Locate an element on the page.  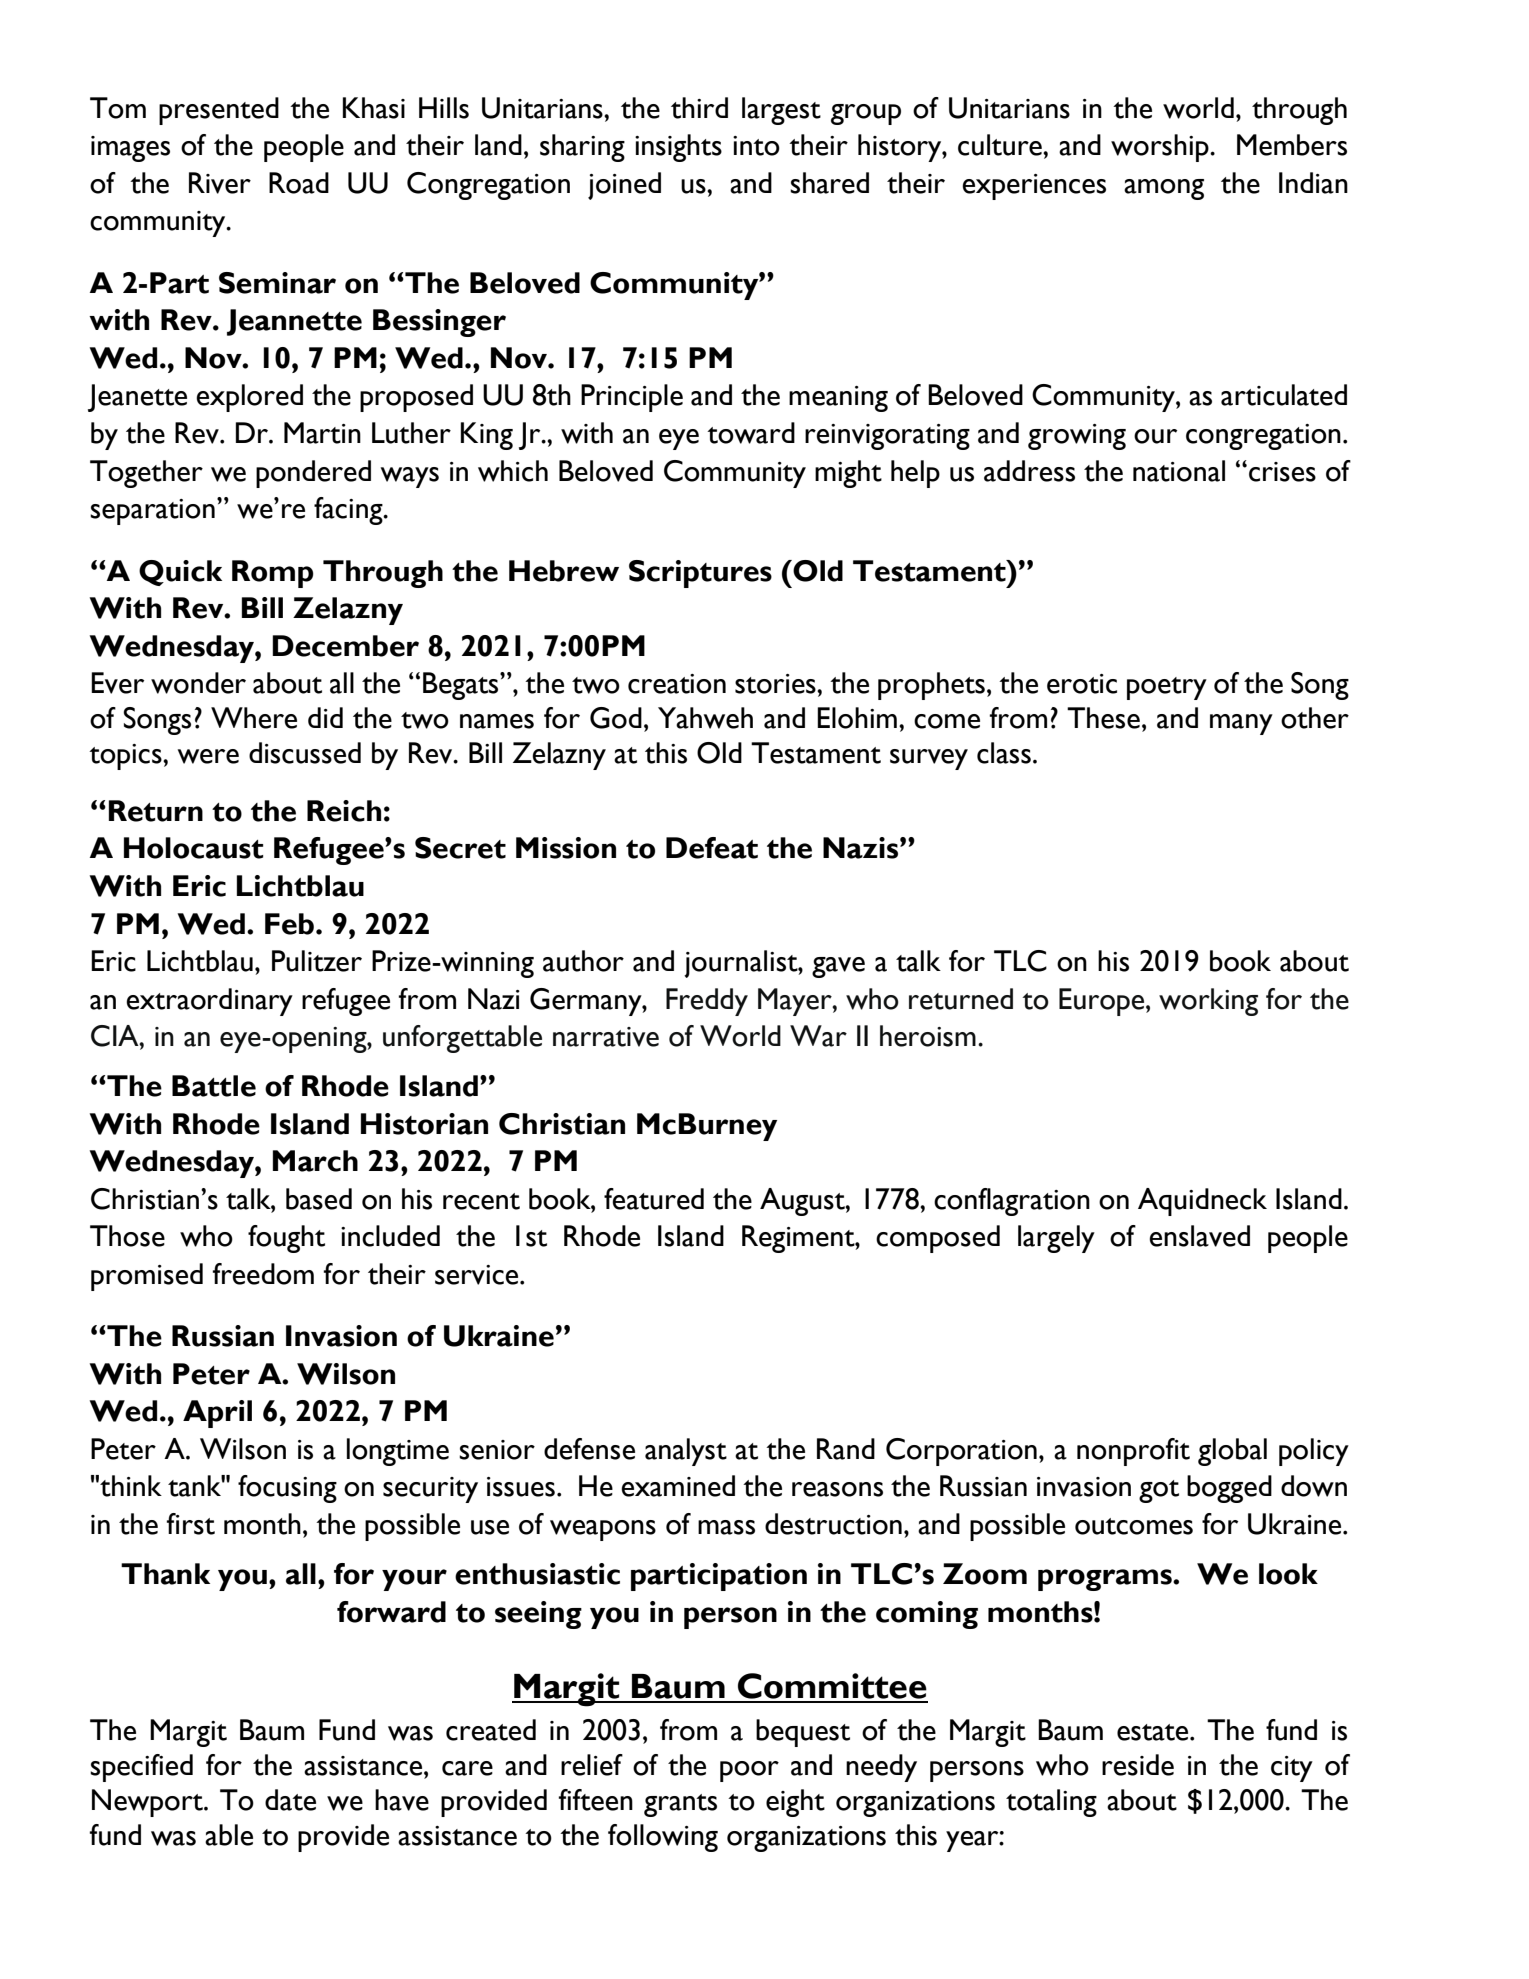
Road is located at coordinates (299, 183).
